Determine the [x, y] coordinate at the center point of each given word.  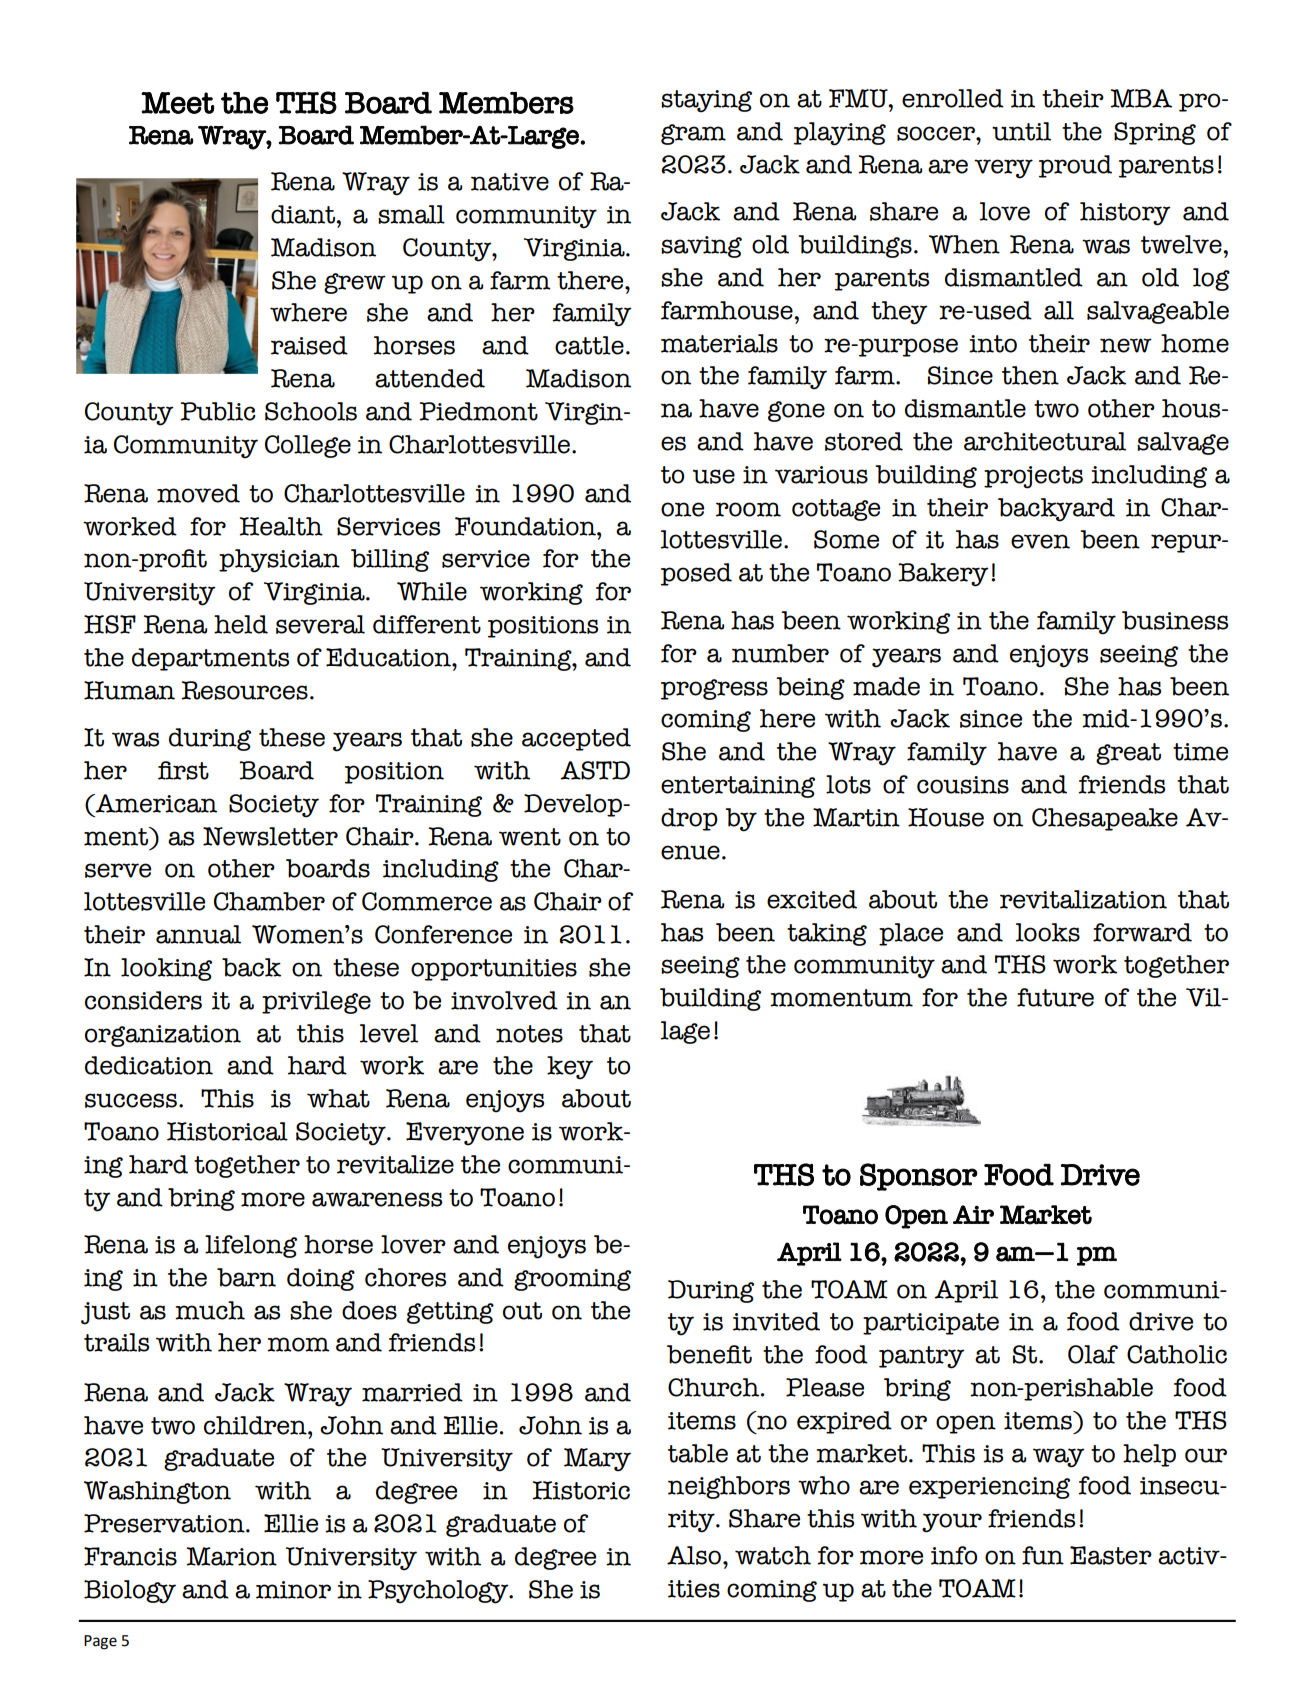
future [1055, 997]
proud [1075, 166]
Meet [178, 103]
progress [714, 689]
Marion [231, 1556]
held [241, 624]
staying [706, 101]
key [570, 1068]
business [1175, 620]
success [132, 1100]
